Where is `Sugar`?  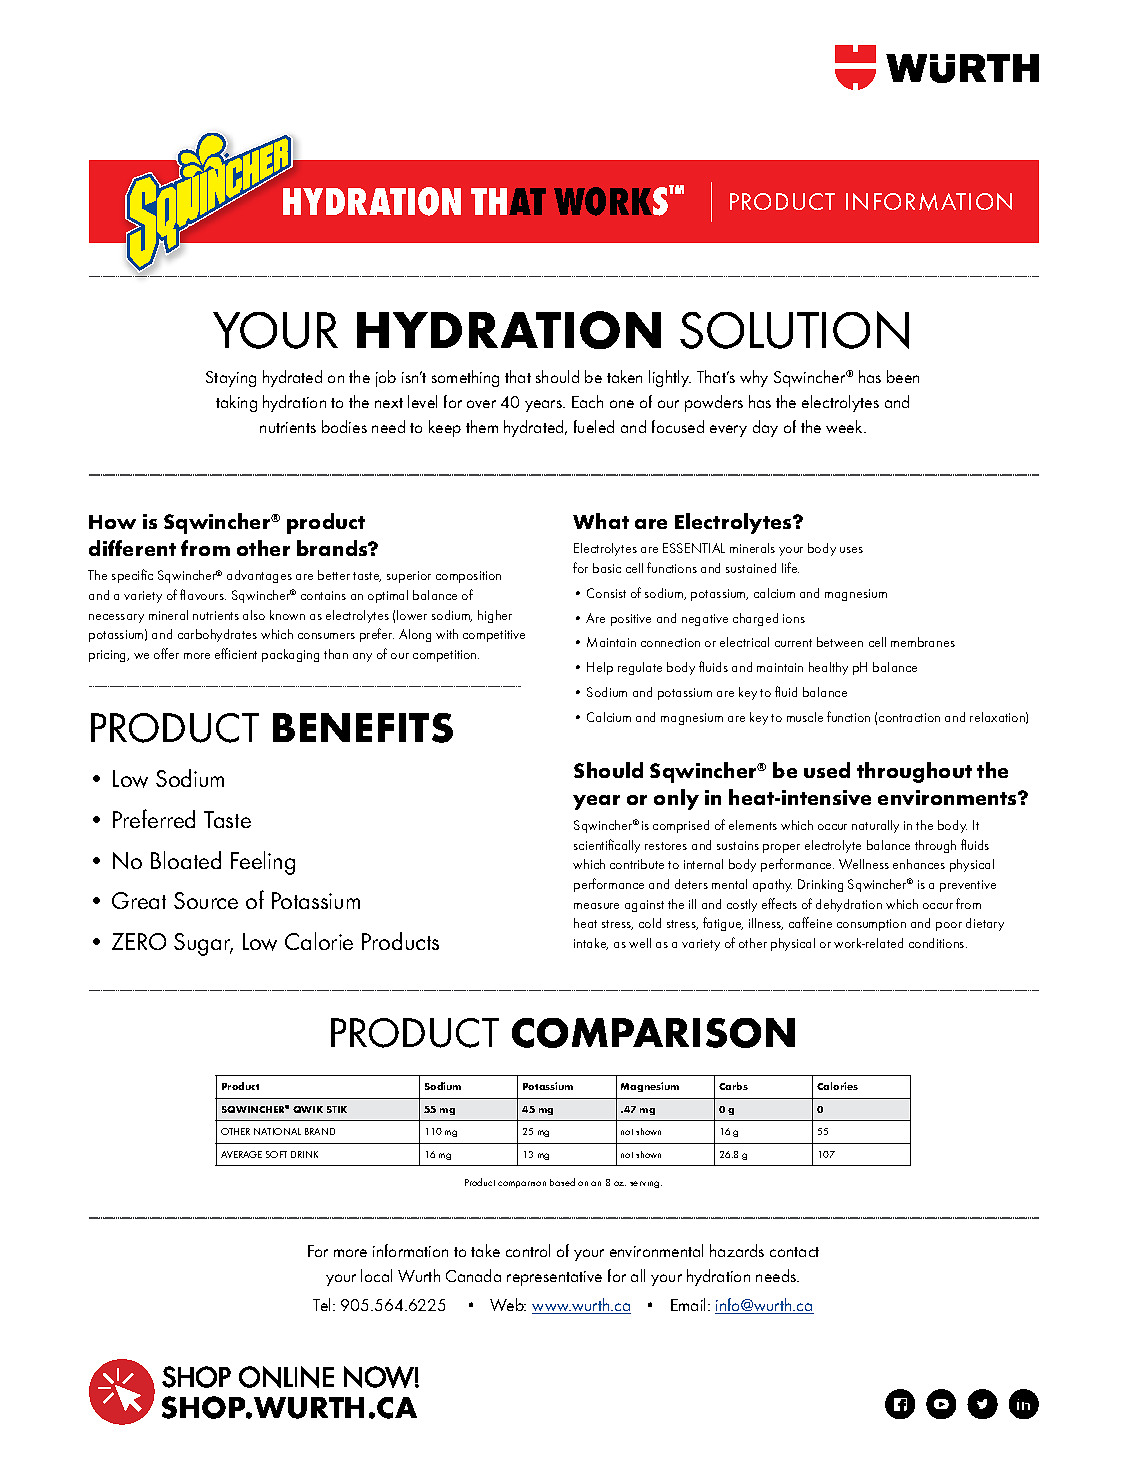
Sugar is located at coordinates (203, 944).
